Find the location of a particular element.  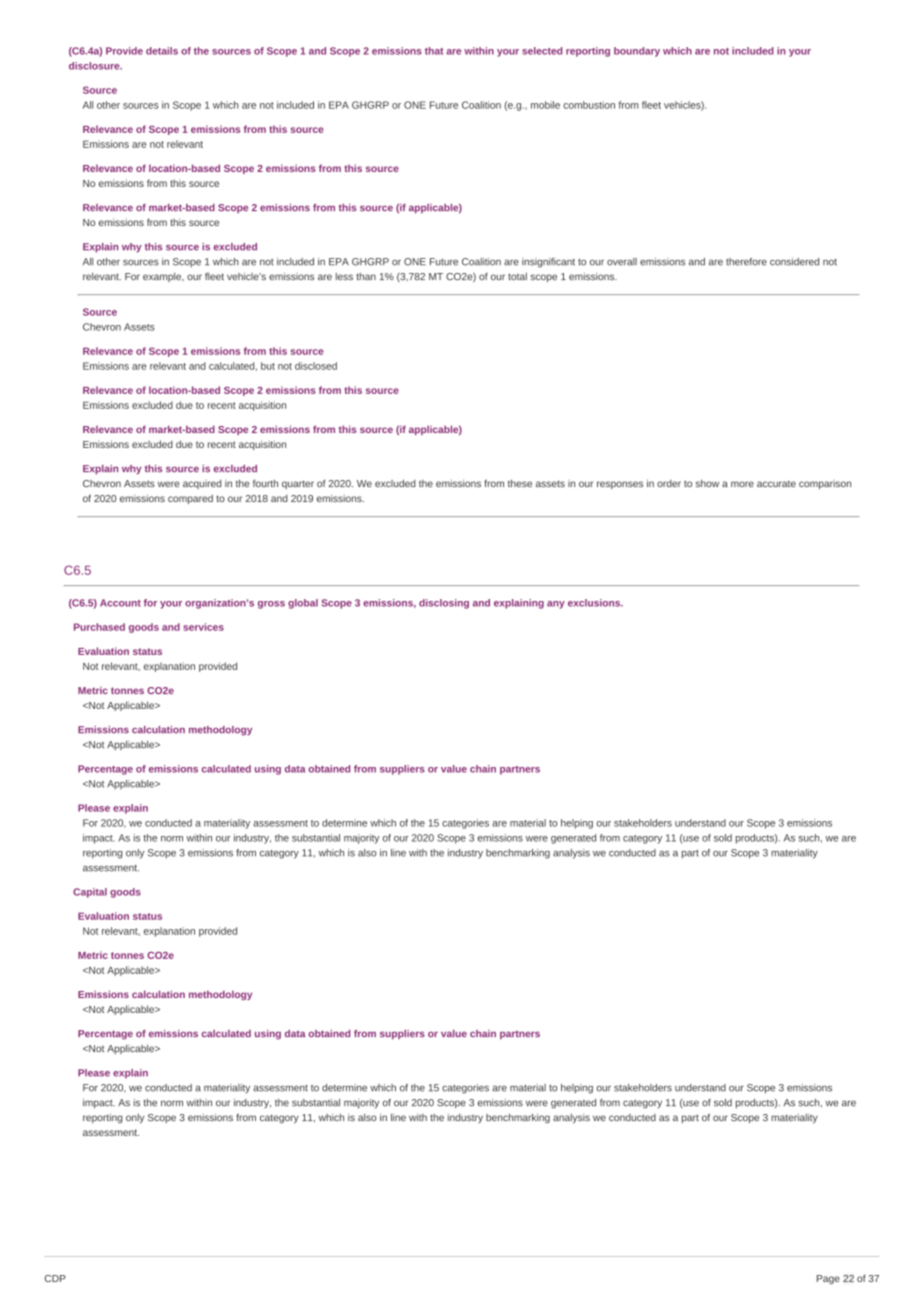

CDP is located at coordinates (55, 1278).
